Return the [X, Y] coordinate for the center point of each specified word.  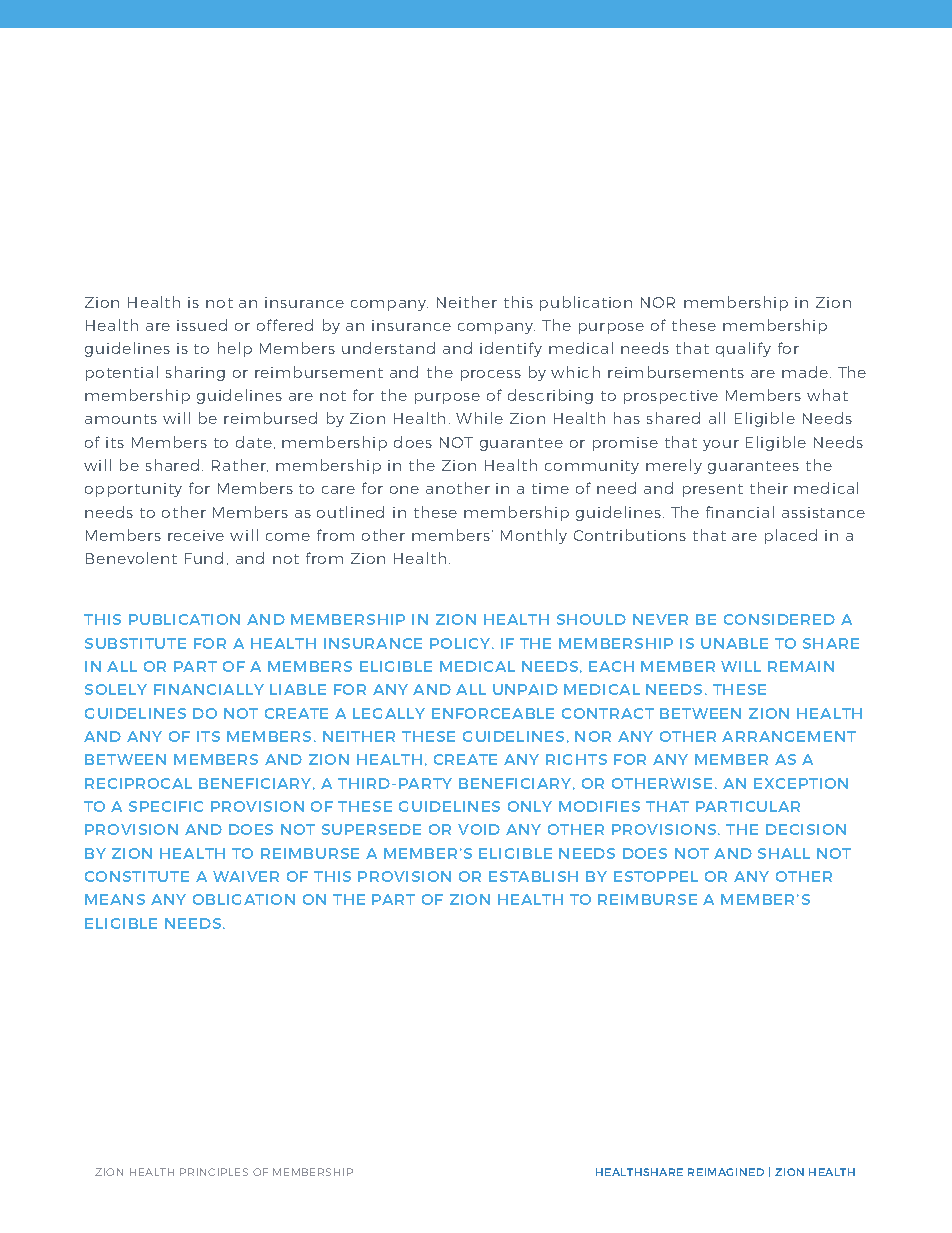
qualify [743, 349]
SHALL [784, 853]
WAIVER [246, 876]
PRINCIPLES [214, 1172]
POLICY [461, 643]
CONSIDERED [779, 619]
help [235, 349]
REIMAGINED [726, 1172]
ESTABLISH [533, 876]
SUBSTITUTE [135, 643]
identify [511, 349]
